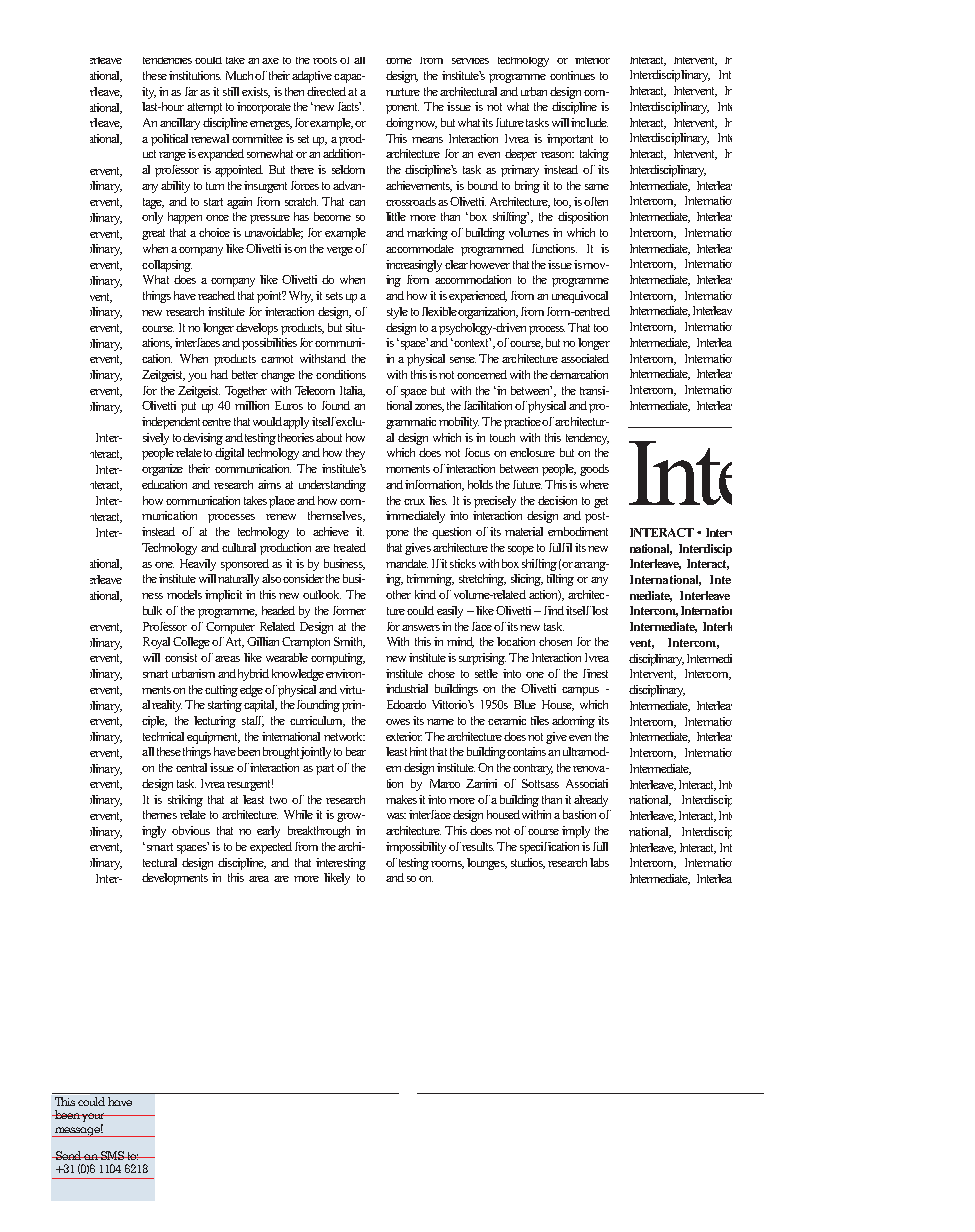 The image size is (975, 1232). I want to click on directed, so click(326, 91).
